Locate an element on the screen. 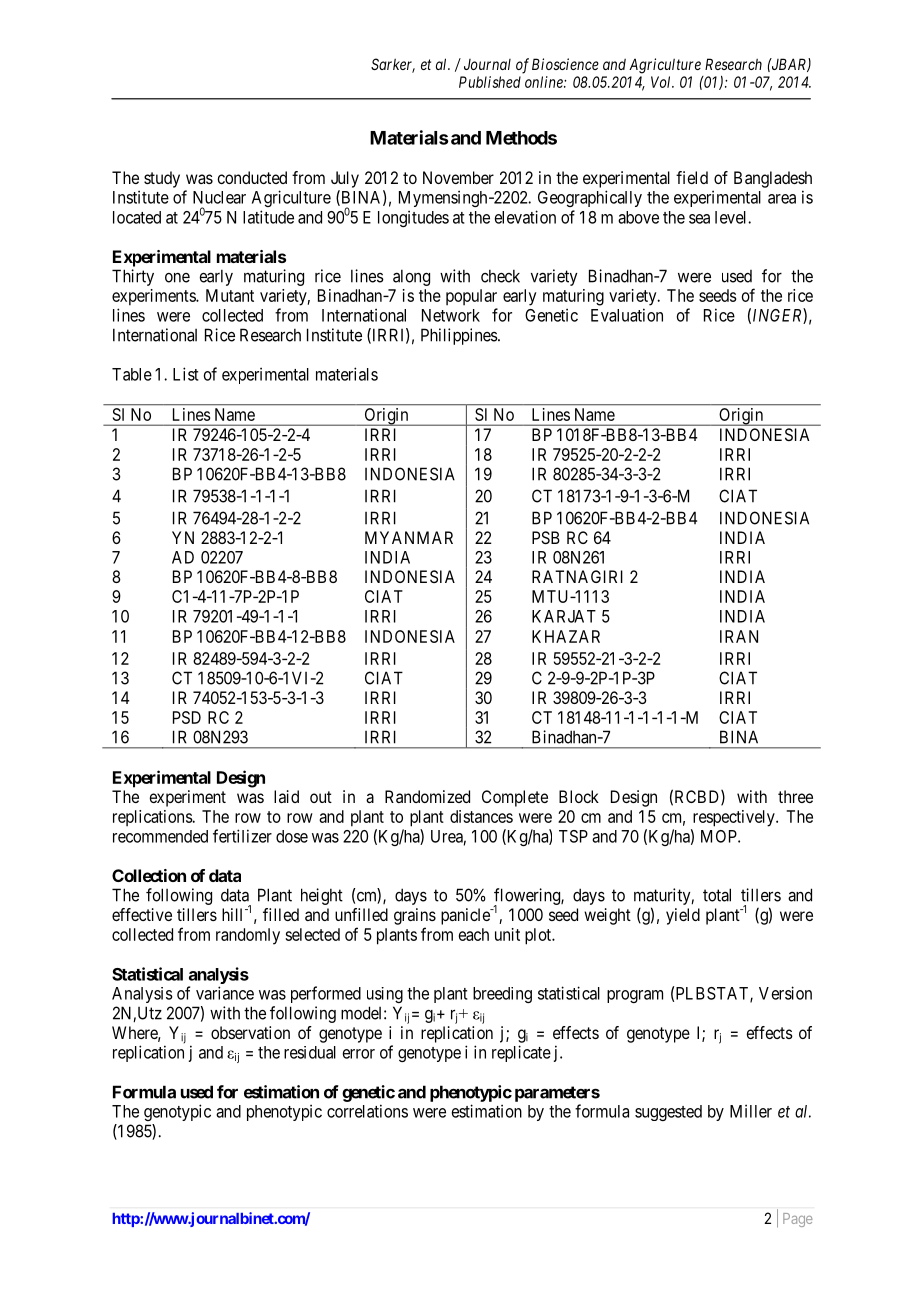 Image resolution: width=924 pixels, height=1308 pixels. Vol is located at coordinates (662, 82).
